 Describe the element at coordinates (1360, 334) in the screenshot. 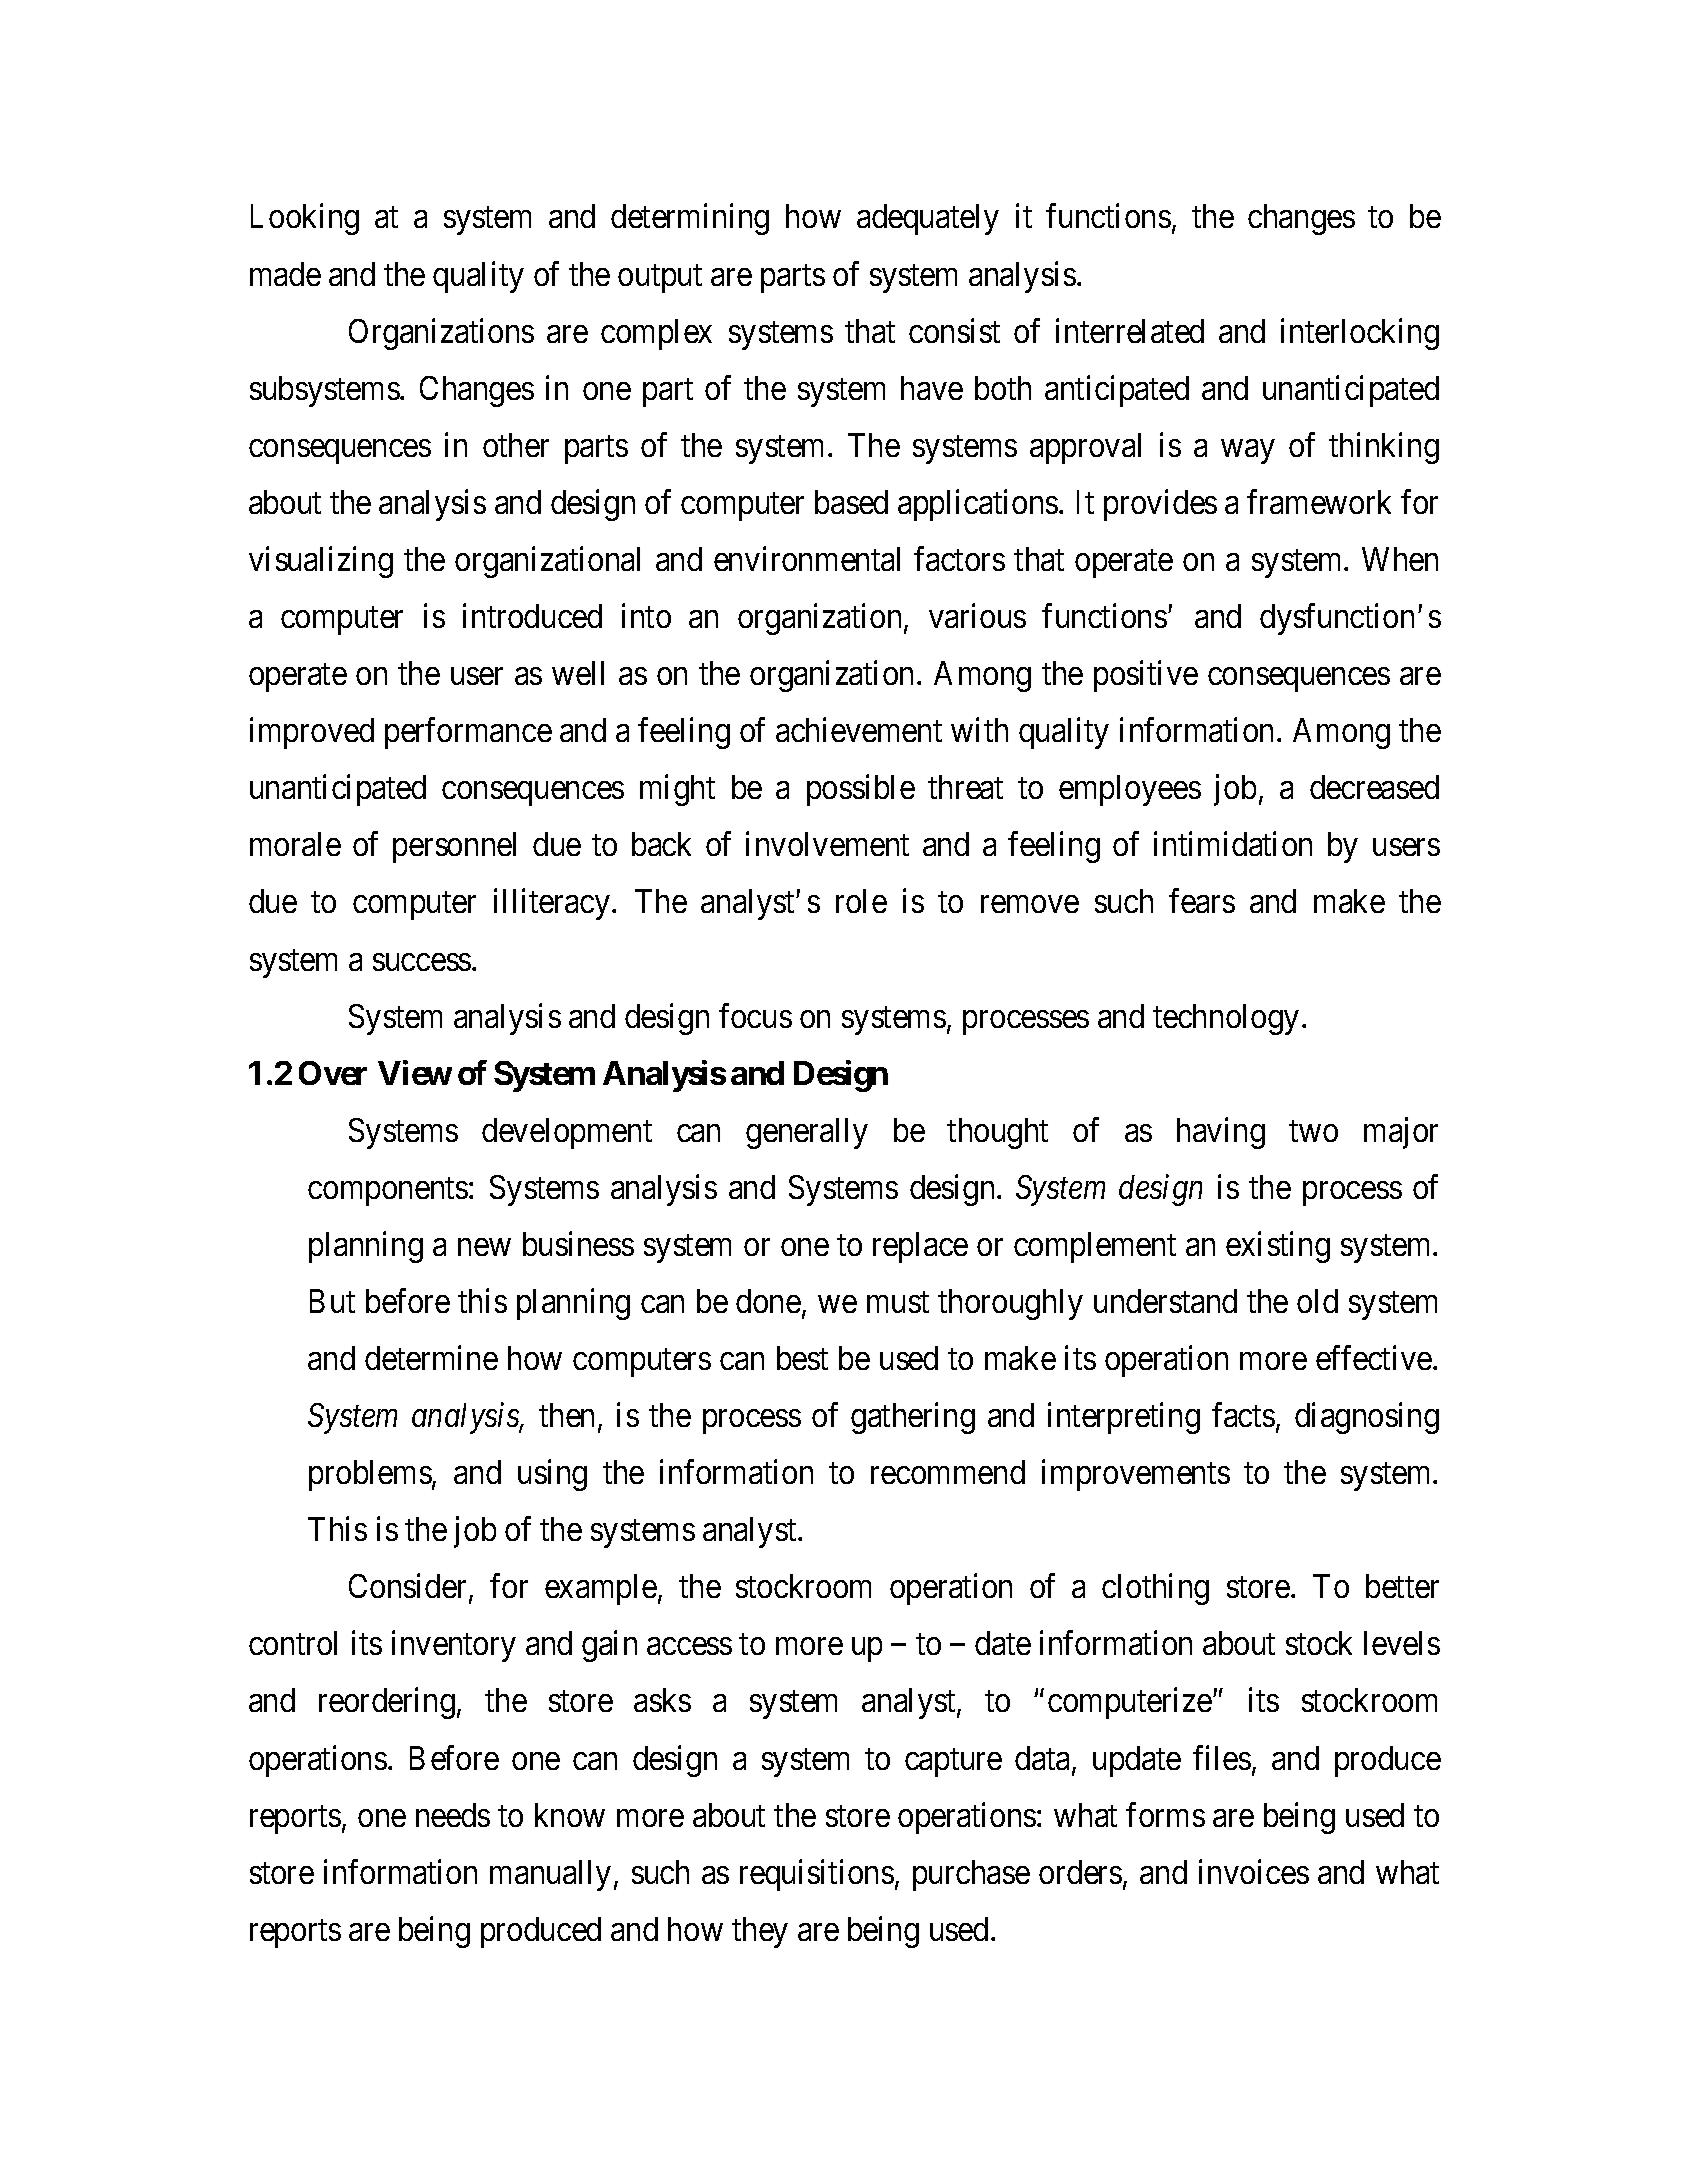

I see `interlocking` at that location.
